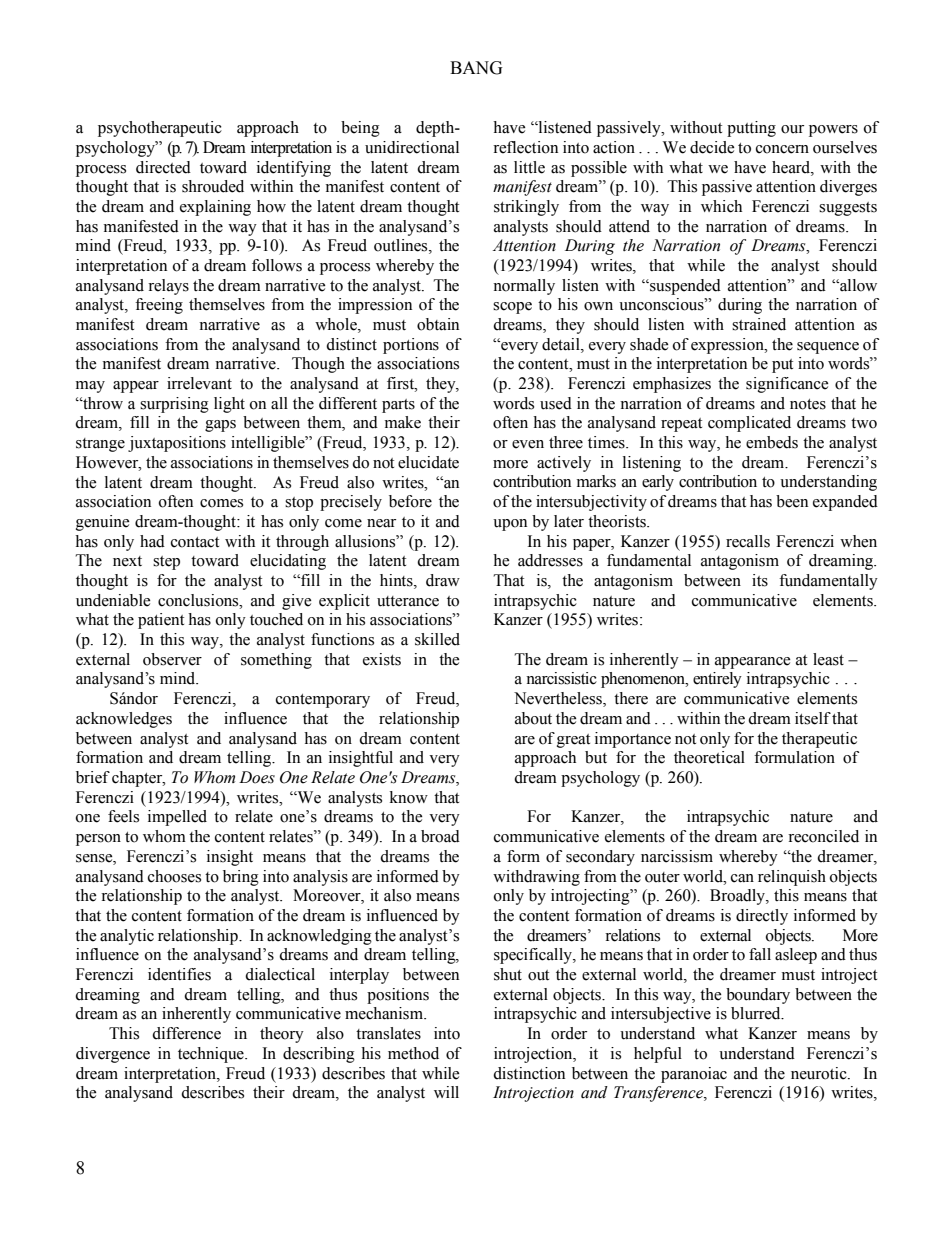  What do you see at coordinates (476, 68) in the screenshot?
I see `BANG` at bounding box center [476, 68].
